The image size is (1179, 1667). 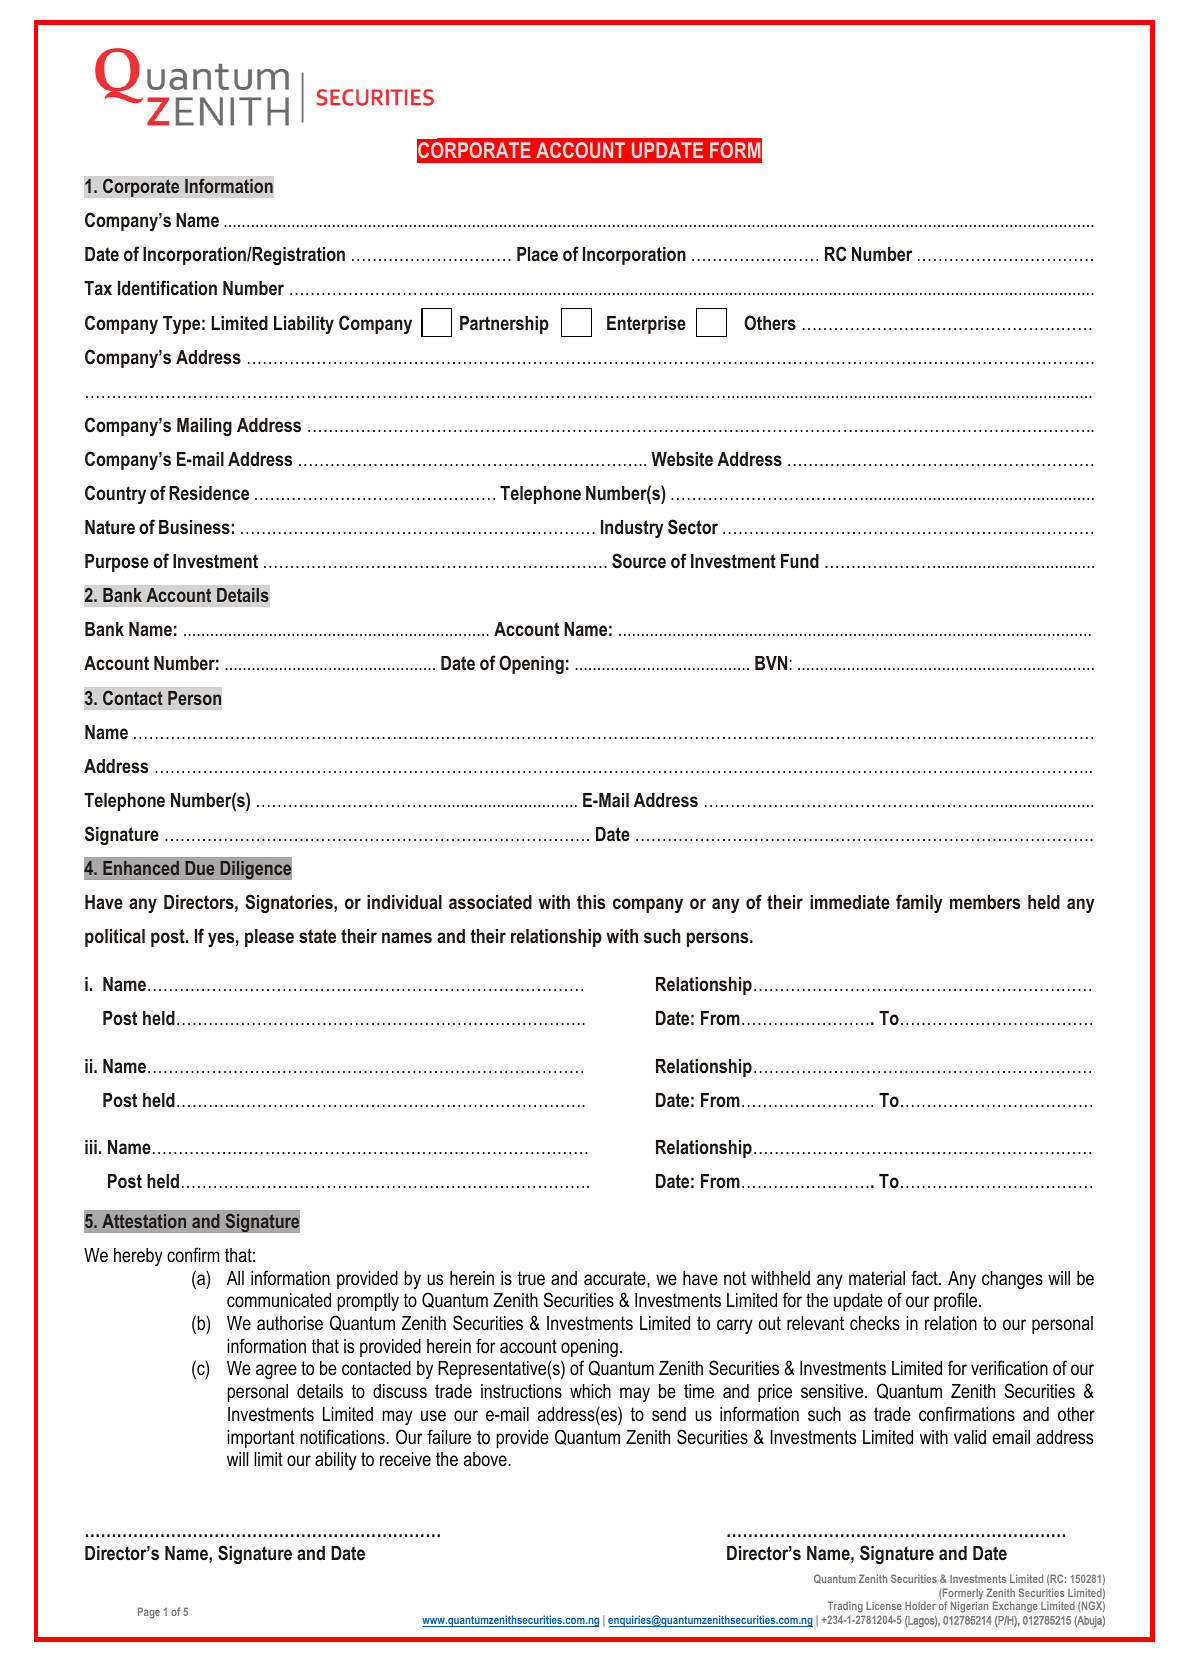 I want to click on Page, so click(x=149, y=1613).
